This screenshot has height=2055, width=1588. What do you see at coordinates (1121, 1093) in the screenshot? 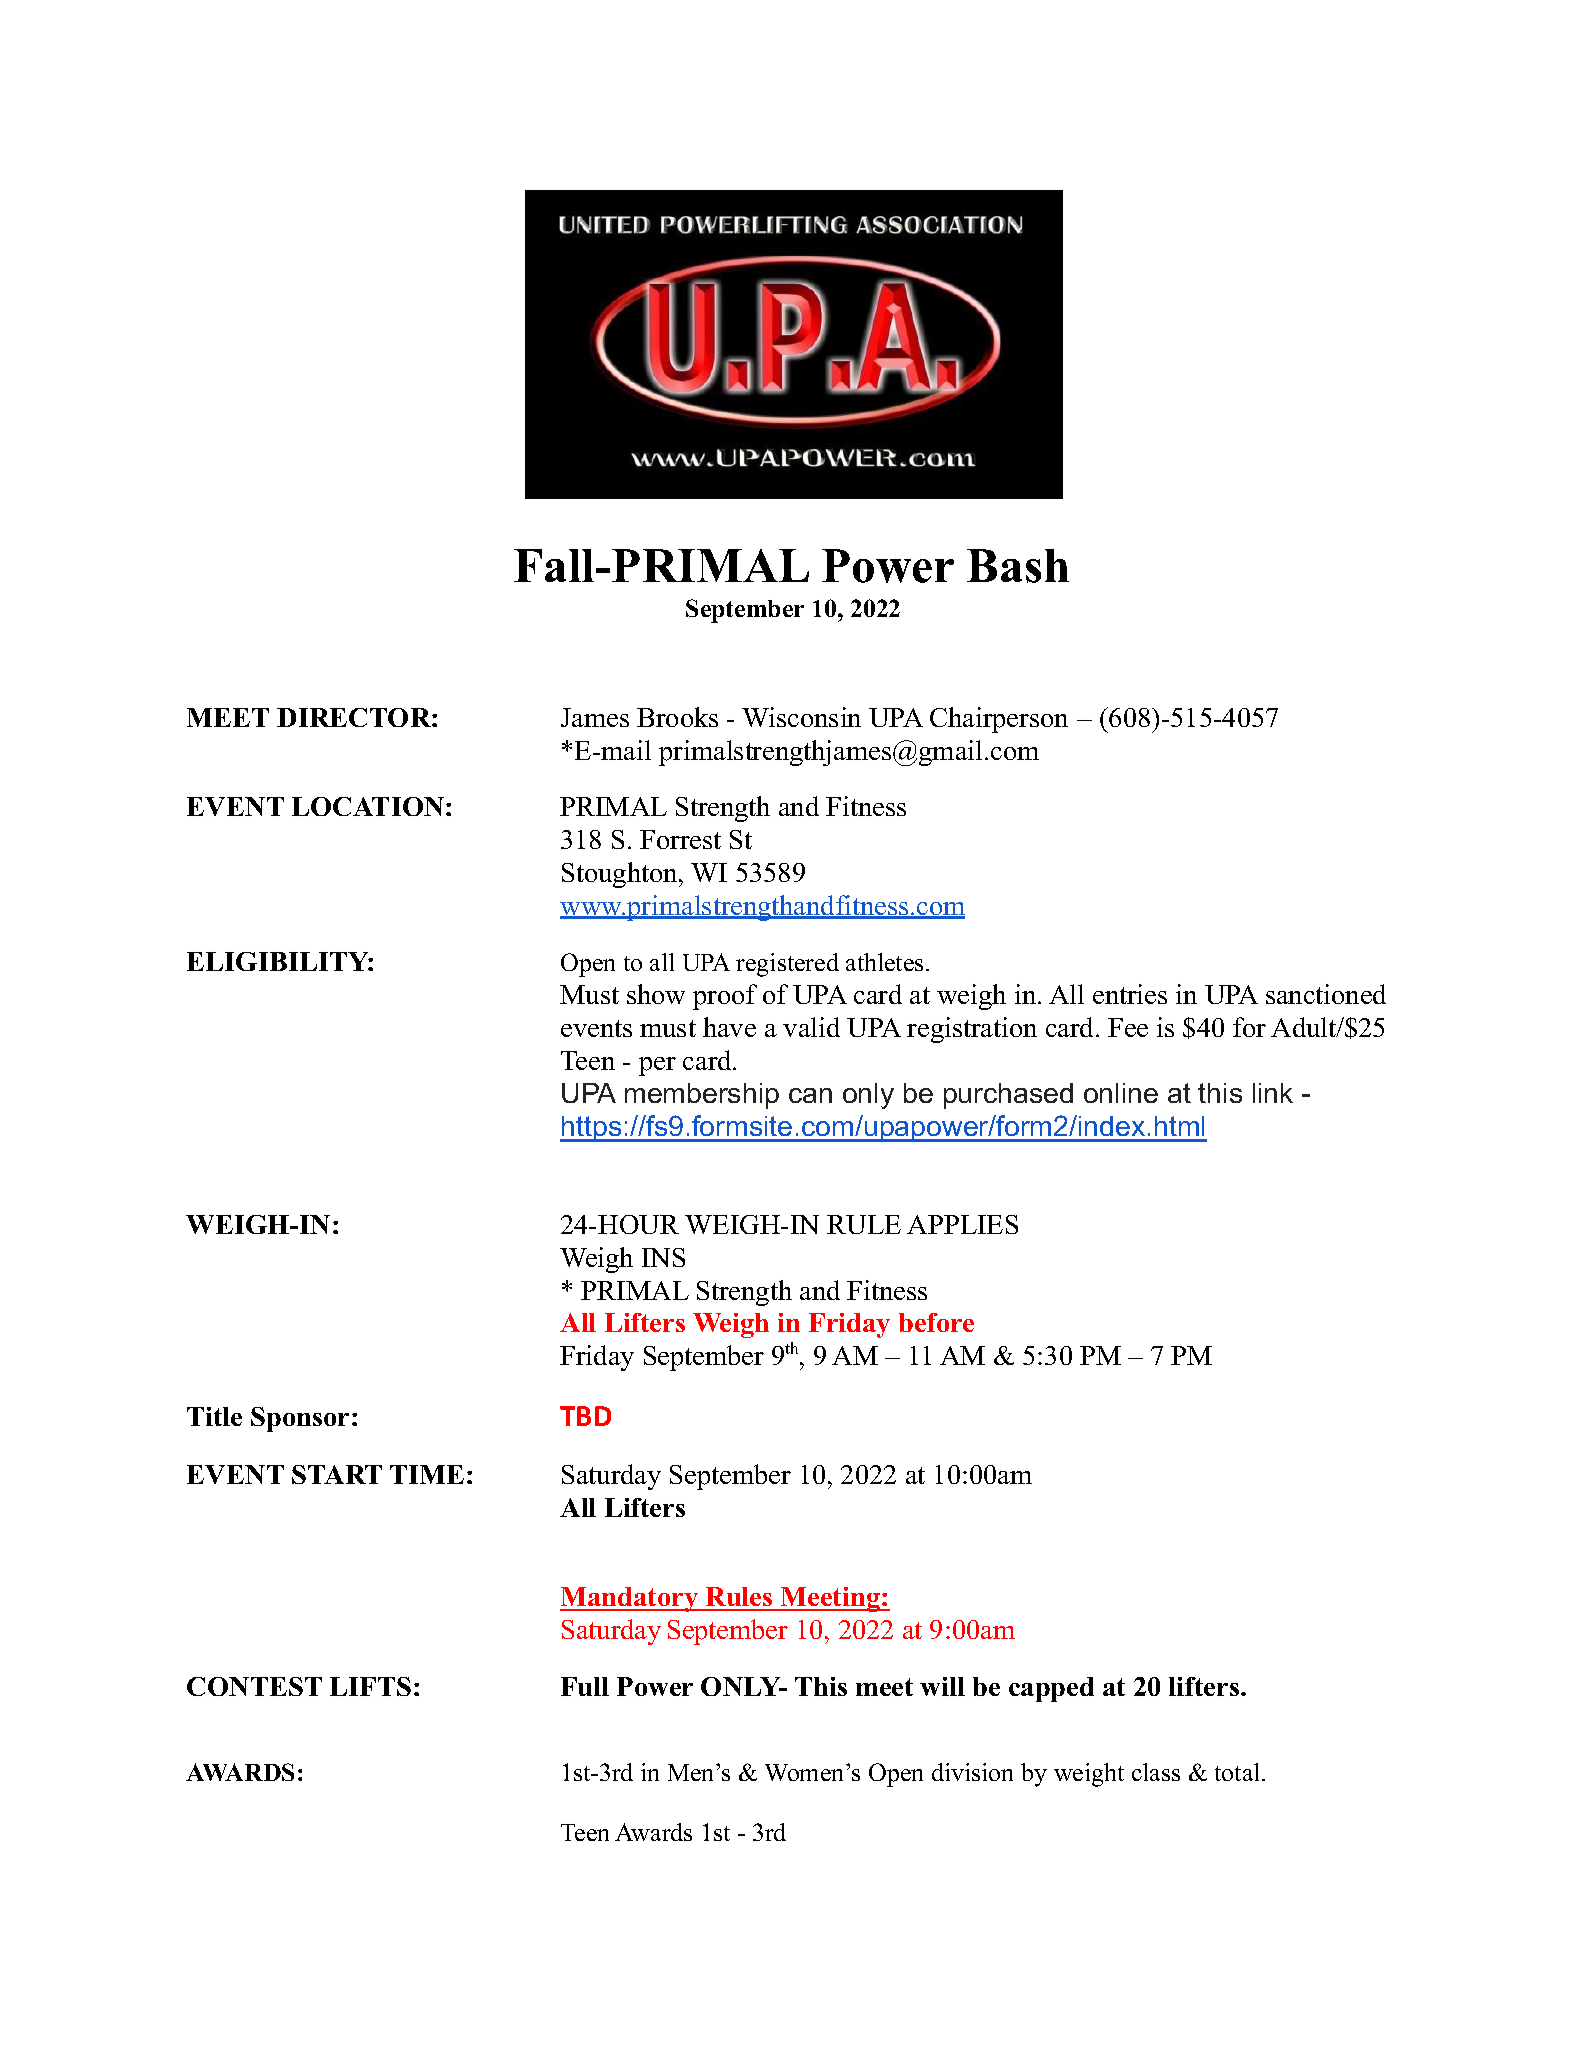
I see `online` at bounding box center [1121, 1093].
